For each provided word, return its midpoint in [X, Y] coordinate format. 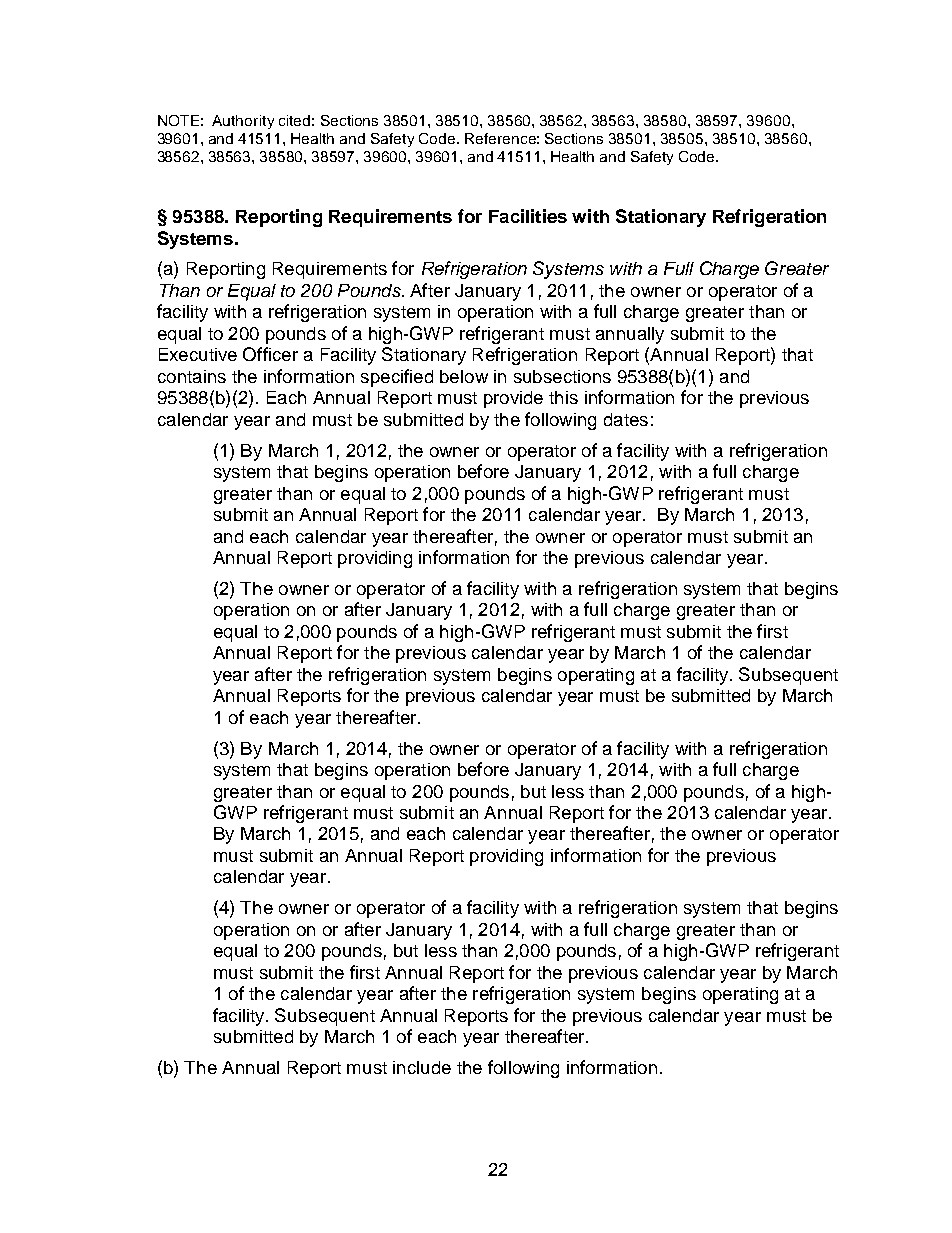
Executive [198, 354]
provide [513, 399]
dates [626, 419]
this [563, 397]
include [422, 1067]
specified [397, 378]
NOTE [178, 120]
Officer [270, 354]
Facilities [528, 216]
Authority [243, 122]
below [464, 376]
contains [192, 376]
